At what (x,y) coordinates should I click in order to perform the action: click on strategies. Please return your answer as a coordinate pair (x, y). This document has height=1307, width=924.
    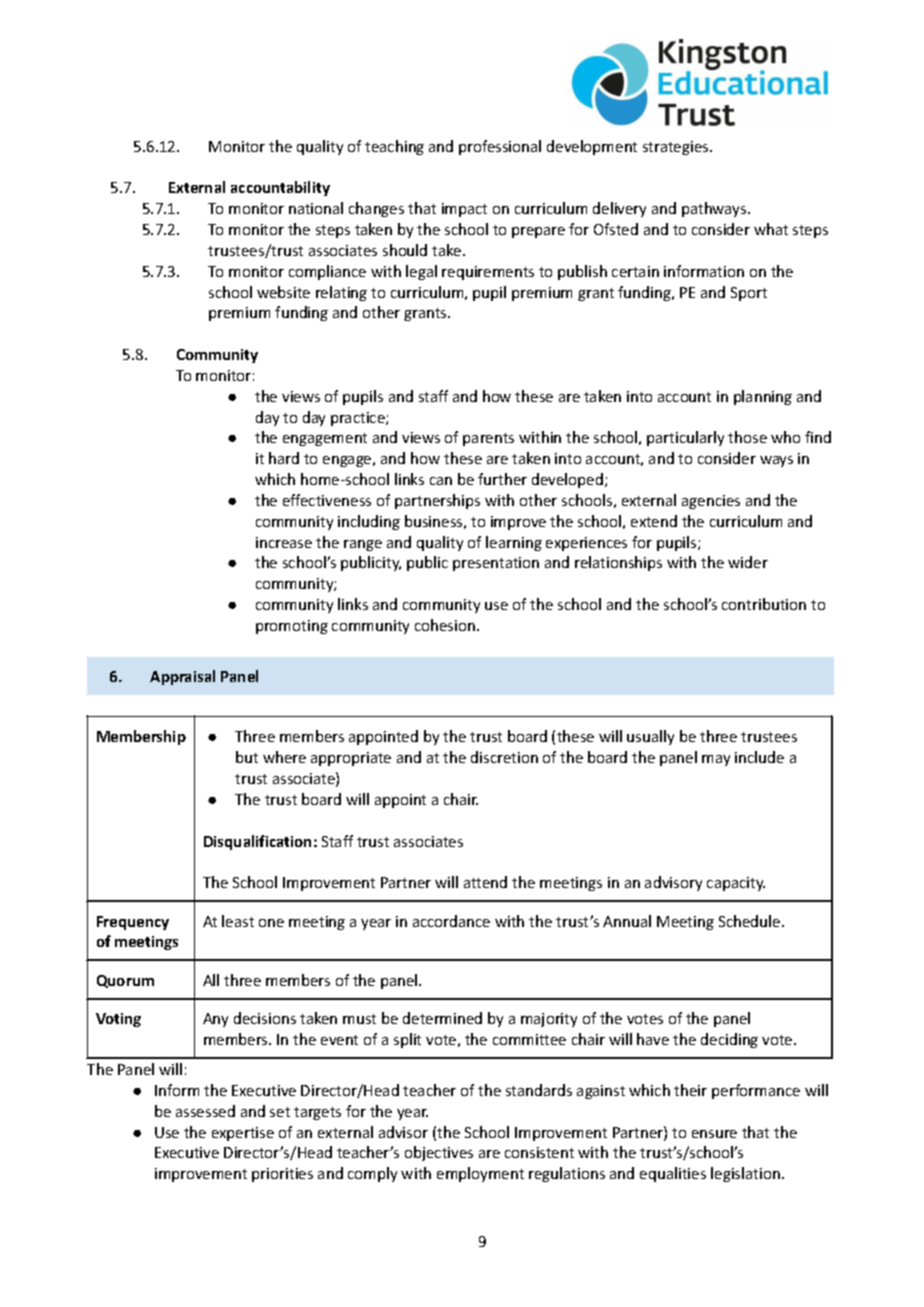
    Looking at the image, I should click on (677, 148).
